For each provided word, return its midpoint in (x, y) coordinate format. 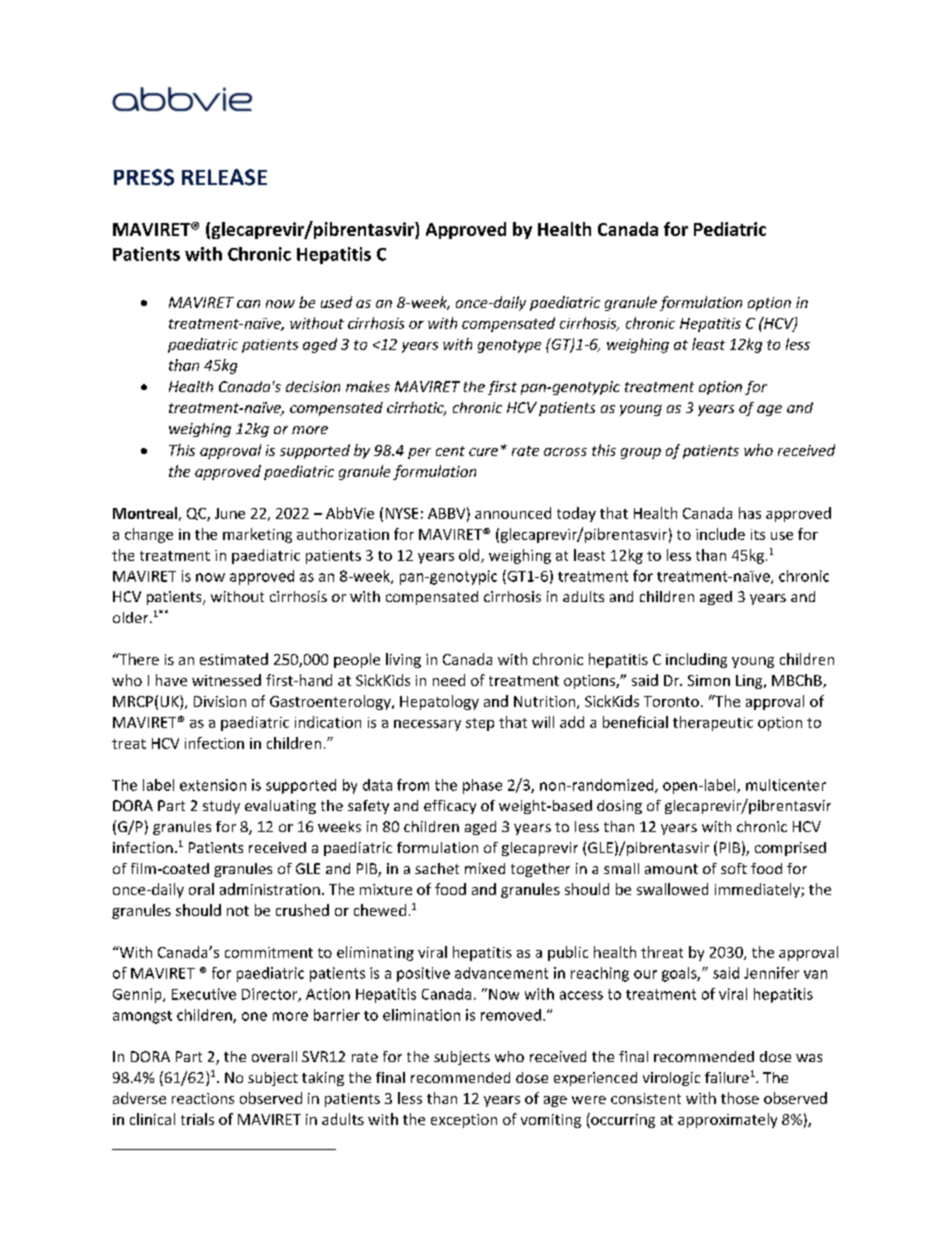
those (740, 1098)
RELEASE (224, 177)
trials (197, 1119)
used (336, 302)
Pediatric (730, 229)
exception (464, 1121)
